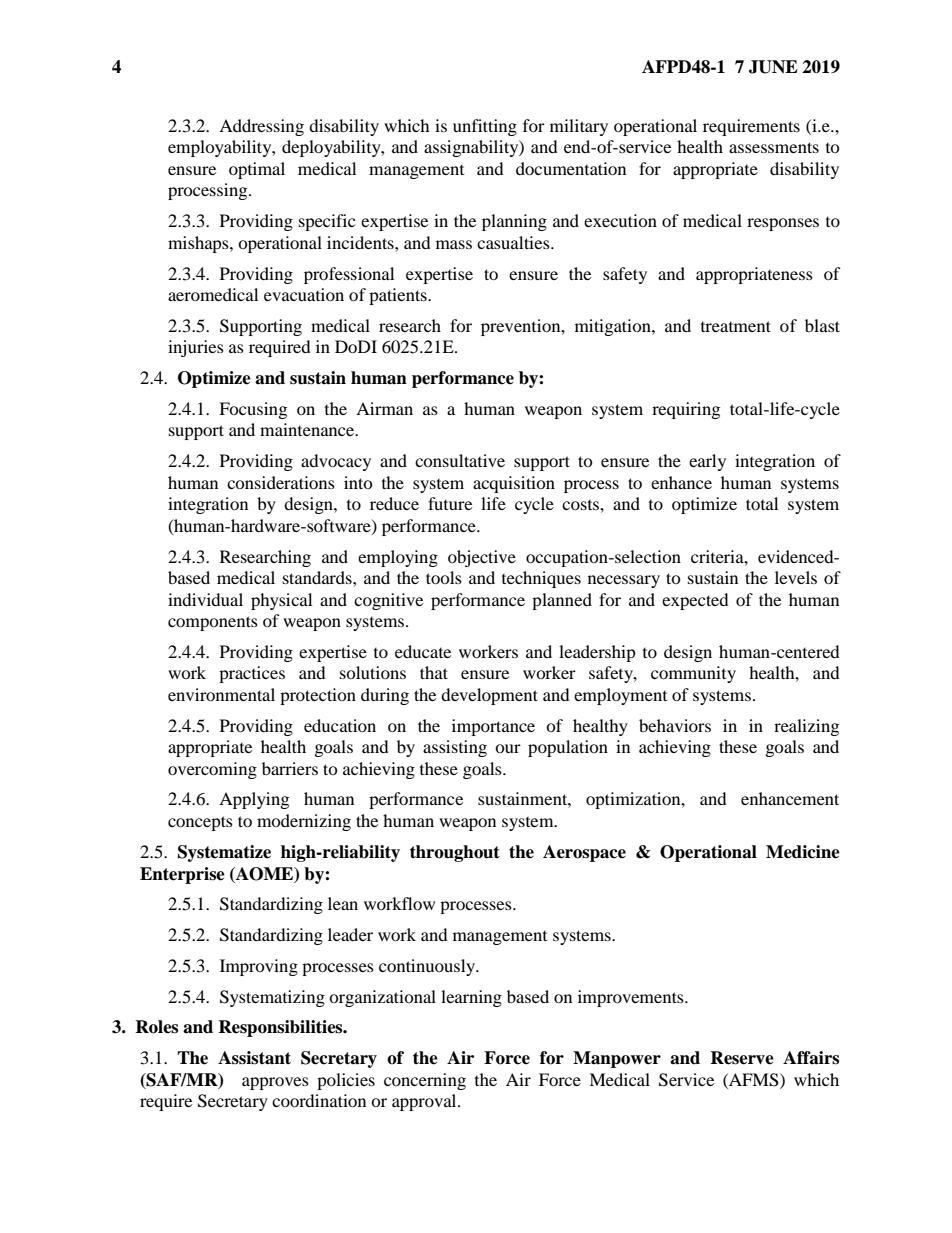 The image size is (952, 1233). What do you see at coordinates (686, 410) in the screenshot?
I see `requiring` at bounding box center [686, 410].
